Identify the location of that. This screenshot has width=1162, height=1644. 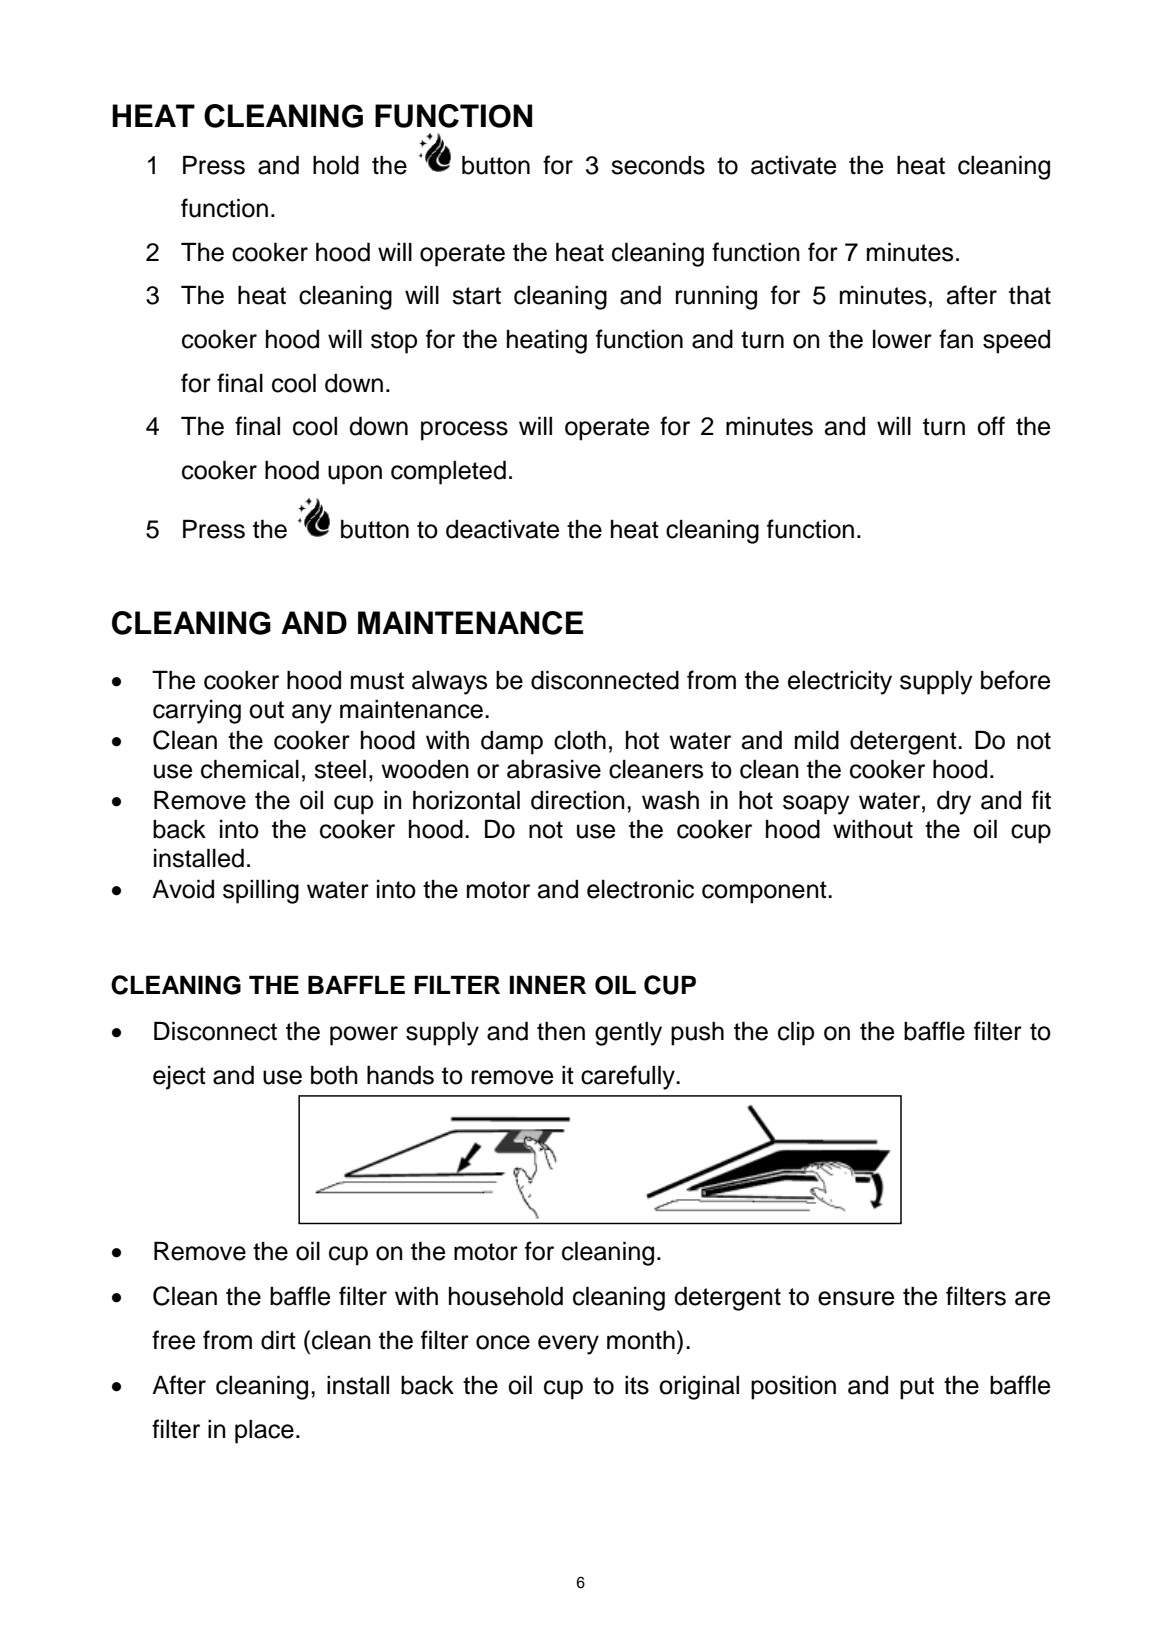
(1030, 295).
